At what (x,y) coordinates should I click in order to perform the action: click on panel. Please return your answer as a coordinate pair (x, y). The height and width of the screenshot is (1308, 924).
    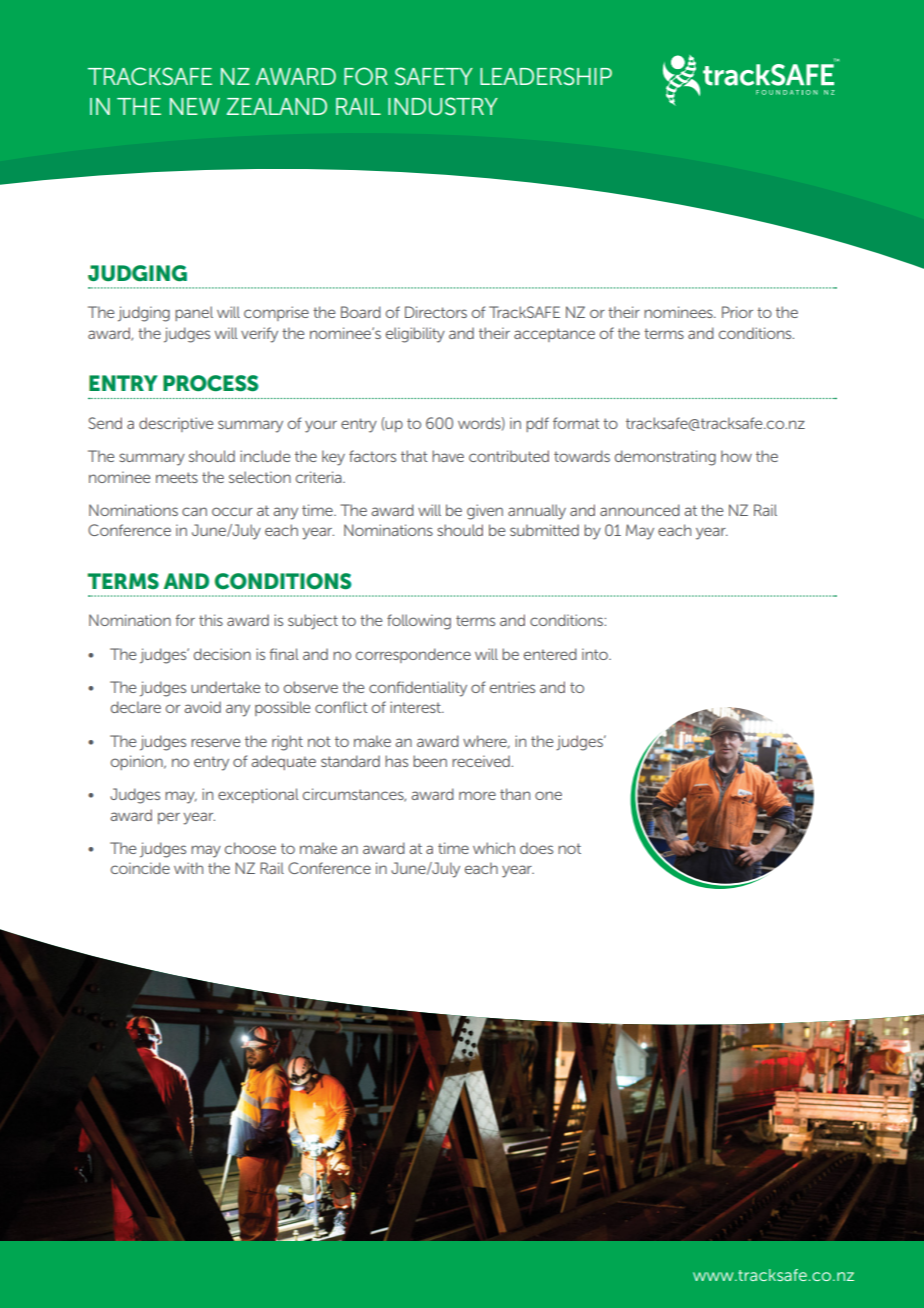
    Looking at the image, I should click on (194, 313).
